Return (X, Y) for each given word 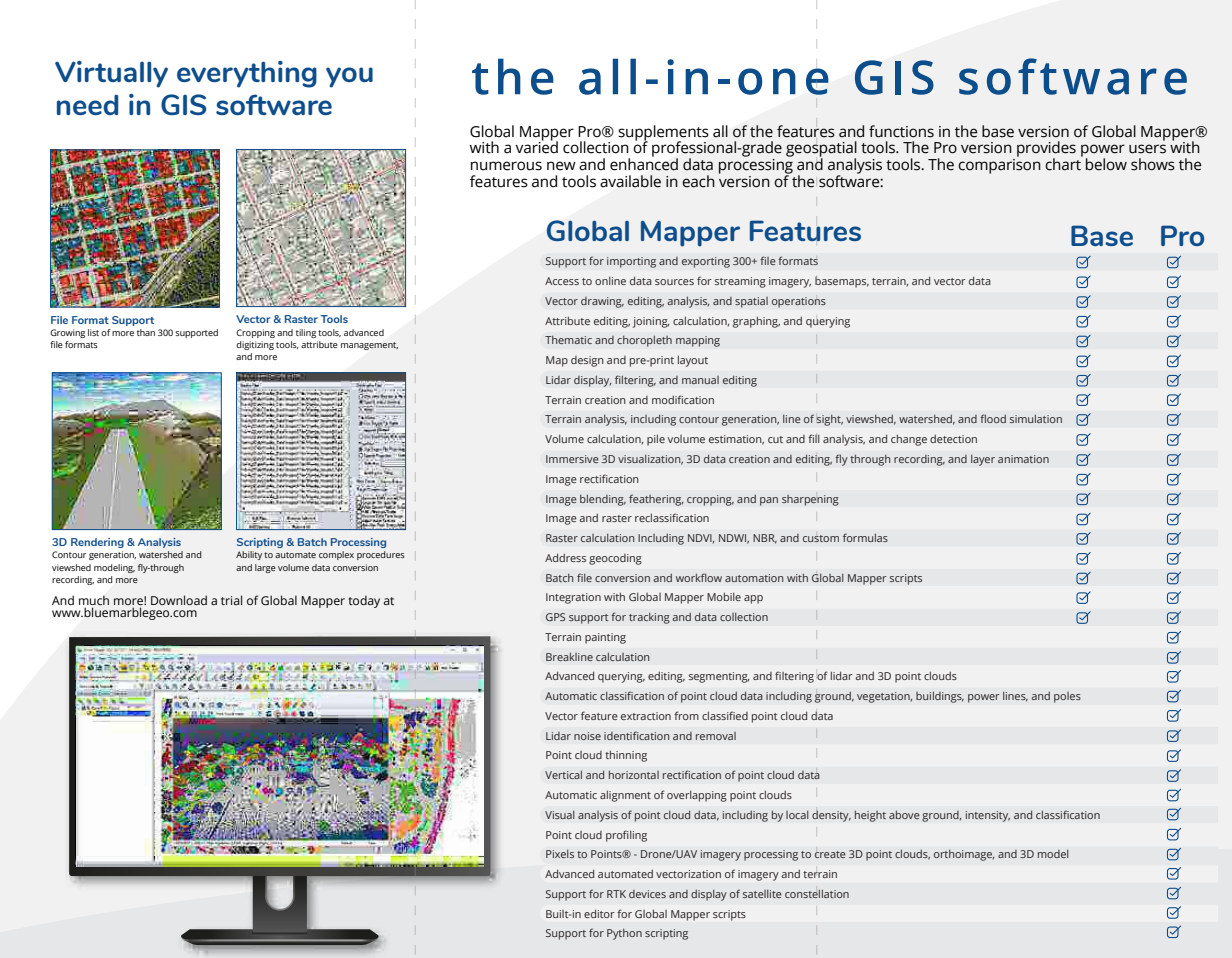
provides (1046, 150)
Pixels (560, 854)
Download (179, 600)
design (587, 361)
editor (599, 913)
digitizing (255, 345)
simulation (1036, 419)
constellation (817, 894)
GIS (183, 104)
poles (1067, 697)
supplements (663, 134)
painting (605, 638)
